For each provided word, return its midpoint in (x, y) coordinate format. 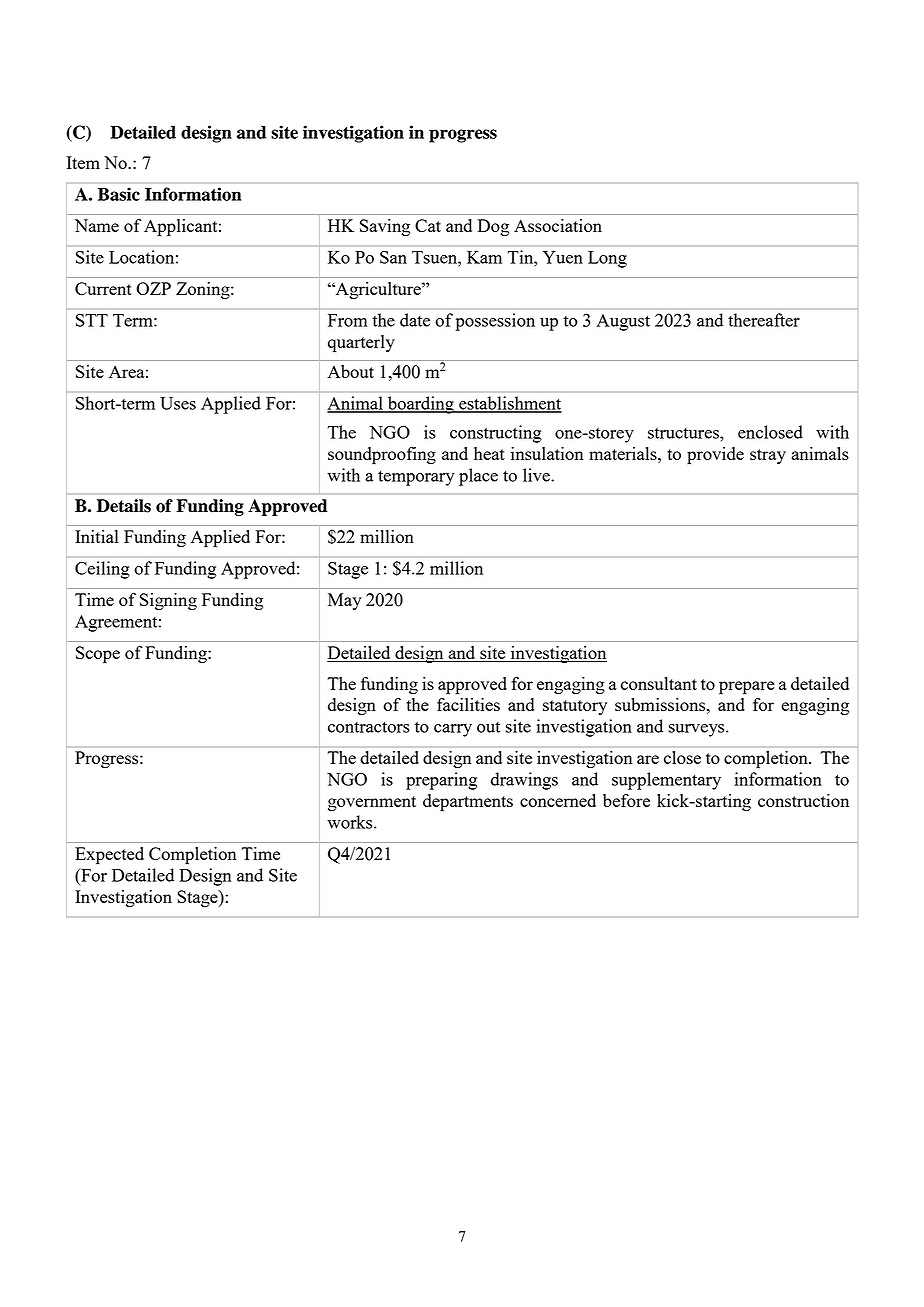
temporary (416, 478)
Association (558, 225)
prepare (747, 687)
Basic (119, 194)
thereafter (764, 320)
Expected (109, 855)
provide (715, 455)
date (415, 320)
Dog (493, 227)
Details (124, 506)
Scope (98, 654)
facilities (468, 704)
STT (92, 320)
